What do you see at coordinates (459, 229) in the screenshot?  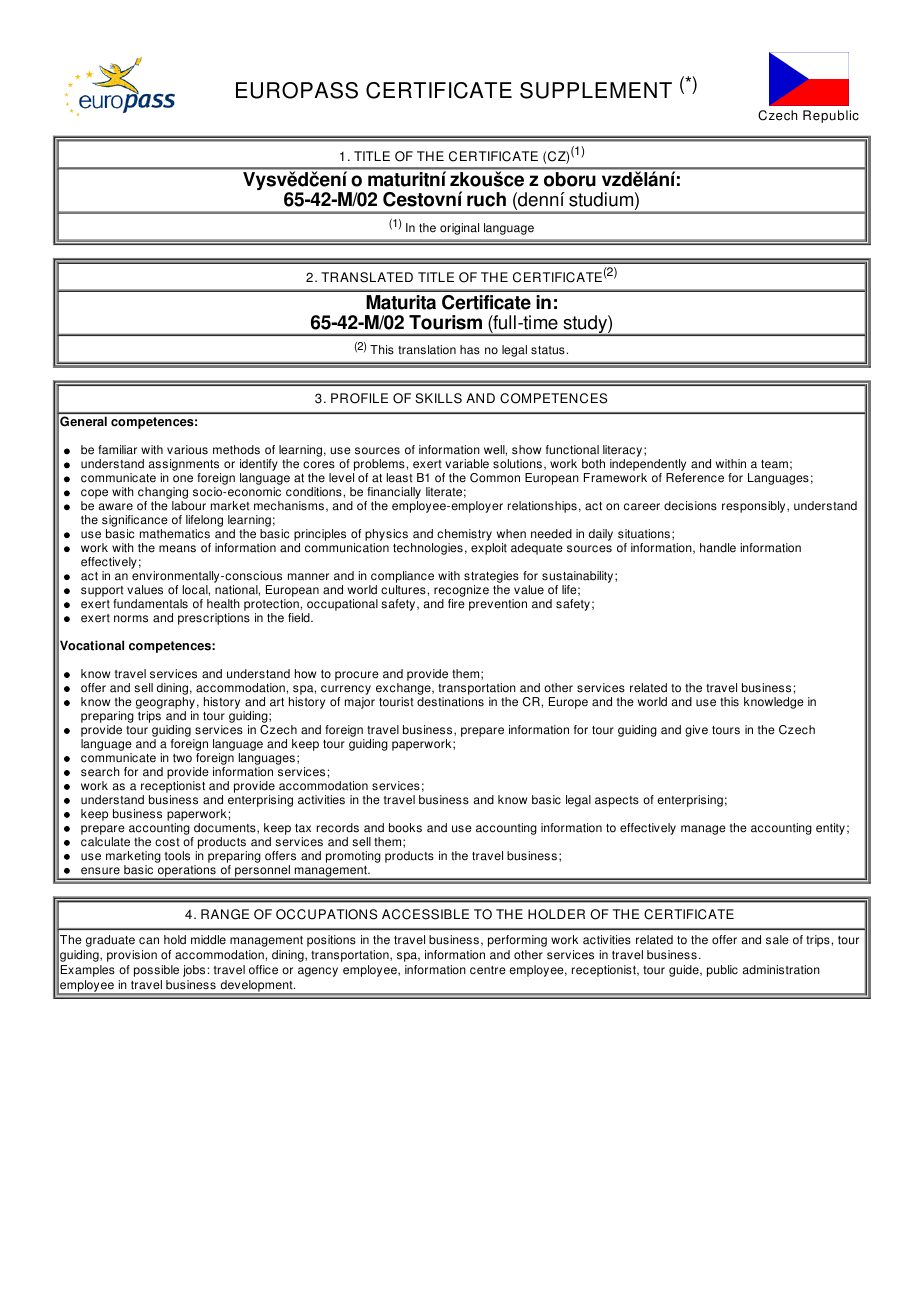 I see `original` at bounding box center [459, 229].
